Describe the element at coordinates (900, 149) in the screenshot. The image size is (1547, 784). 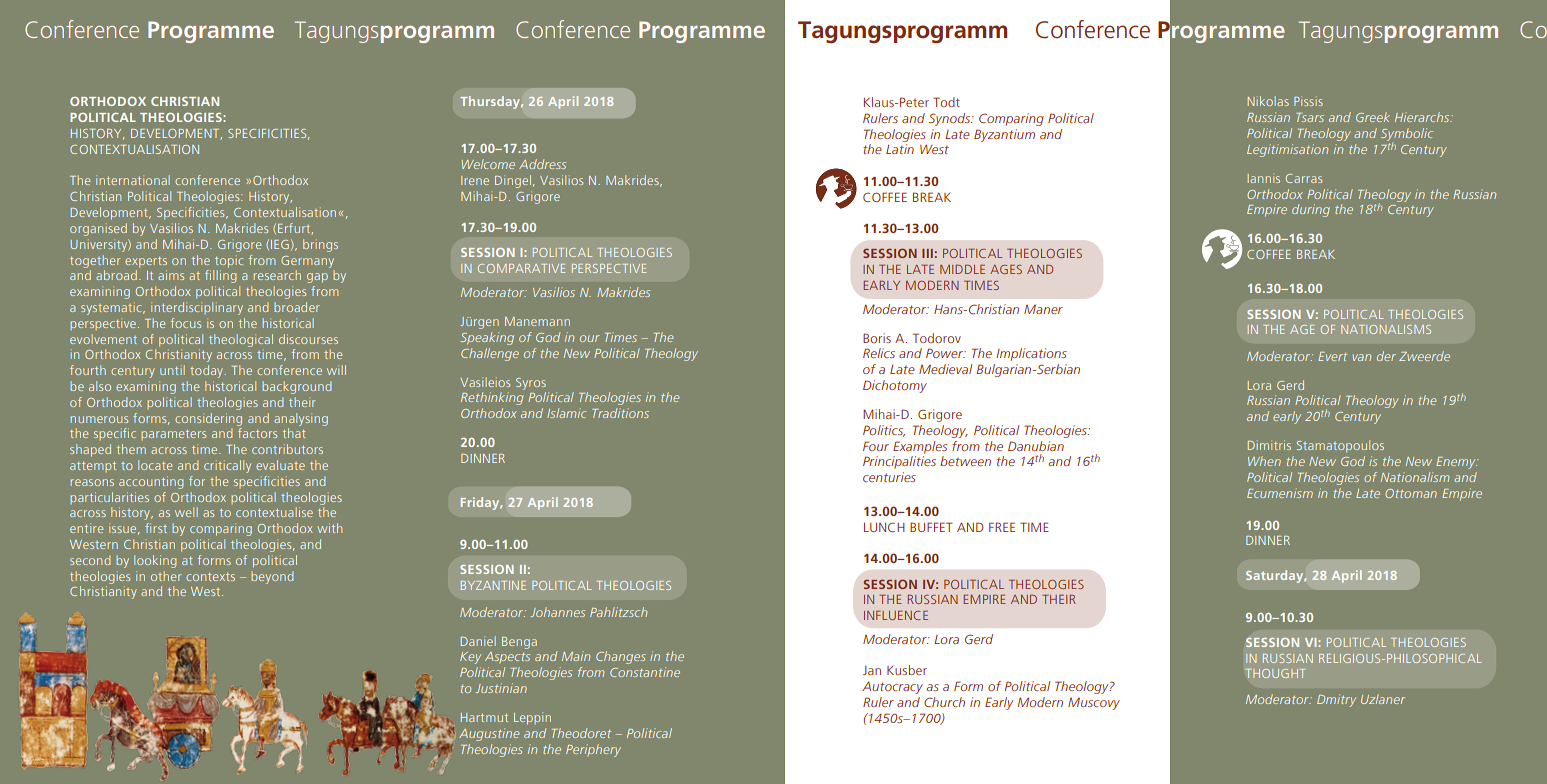
I see `Latin` at that location.
